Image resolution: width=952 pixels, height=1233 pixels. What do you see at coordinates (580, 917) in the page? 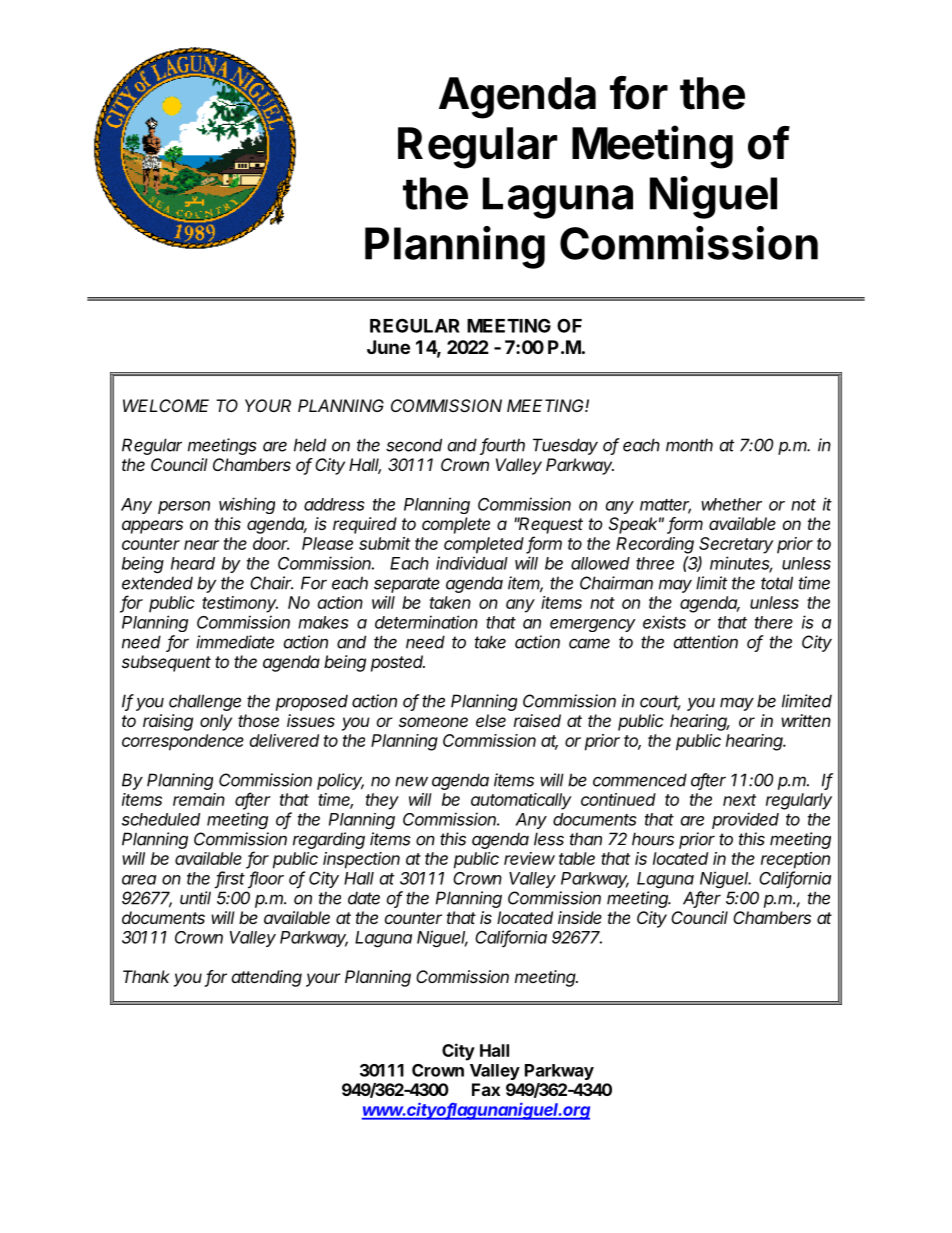
I see `inside` at bounding box center [580, 917].
